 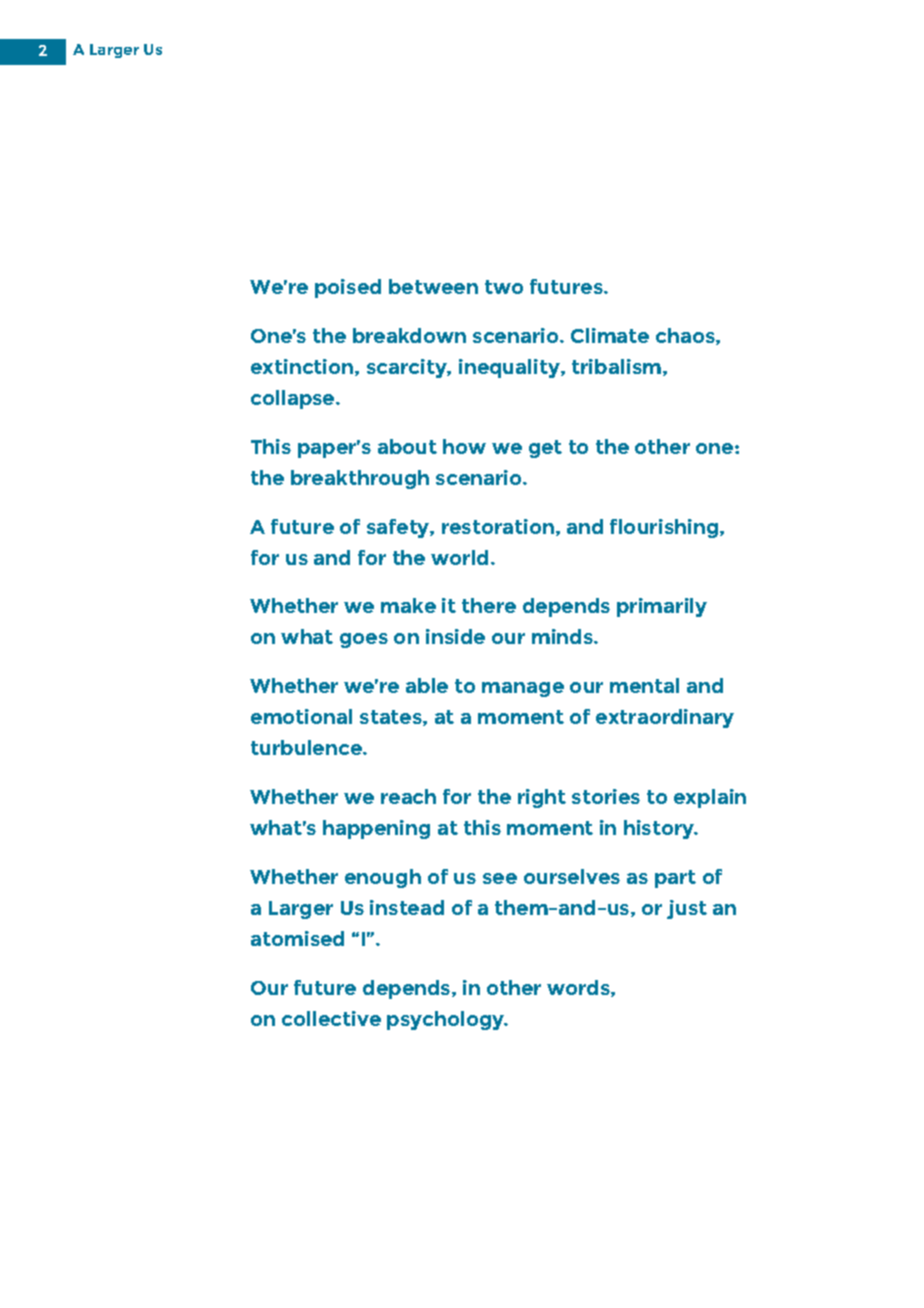 I want to click on collective, so click(x=331, y=1018).
